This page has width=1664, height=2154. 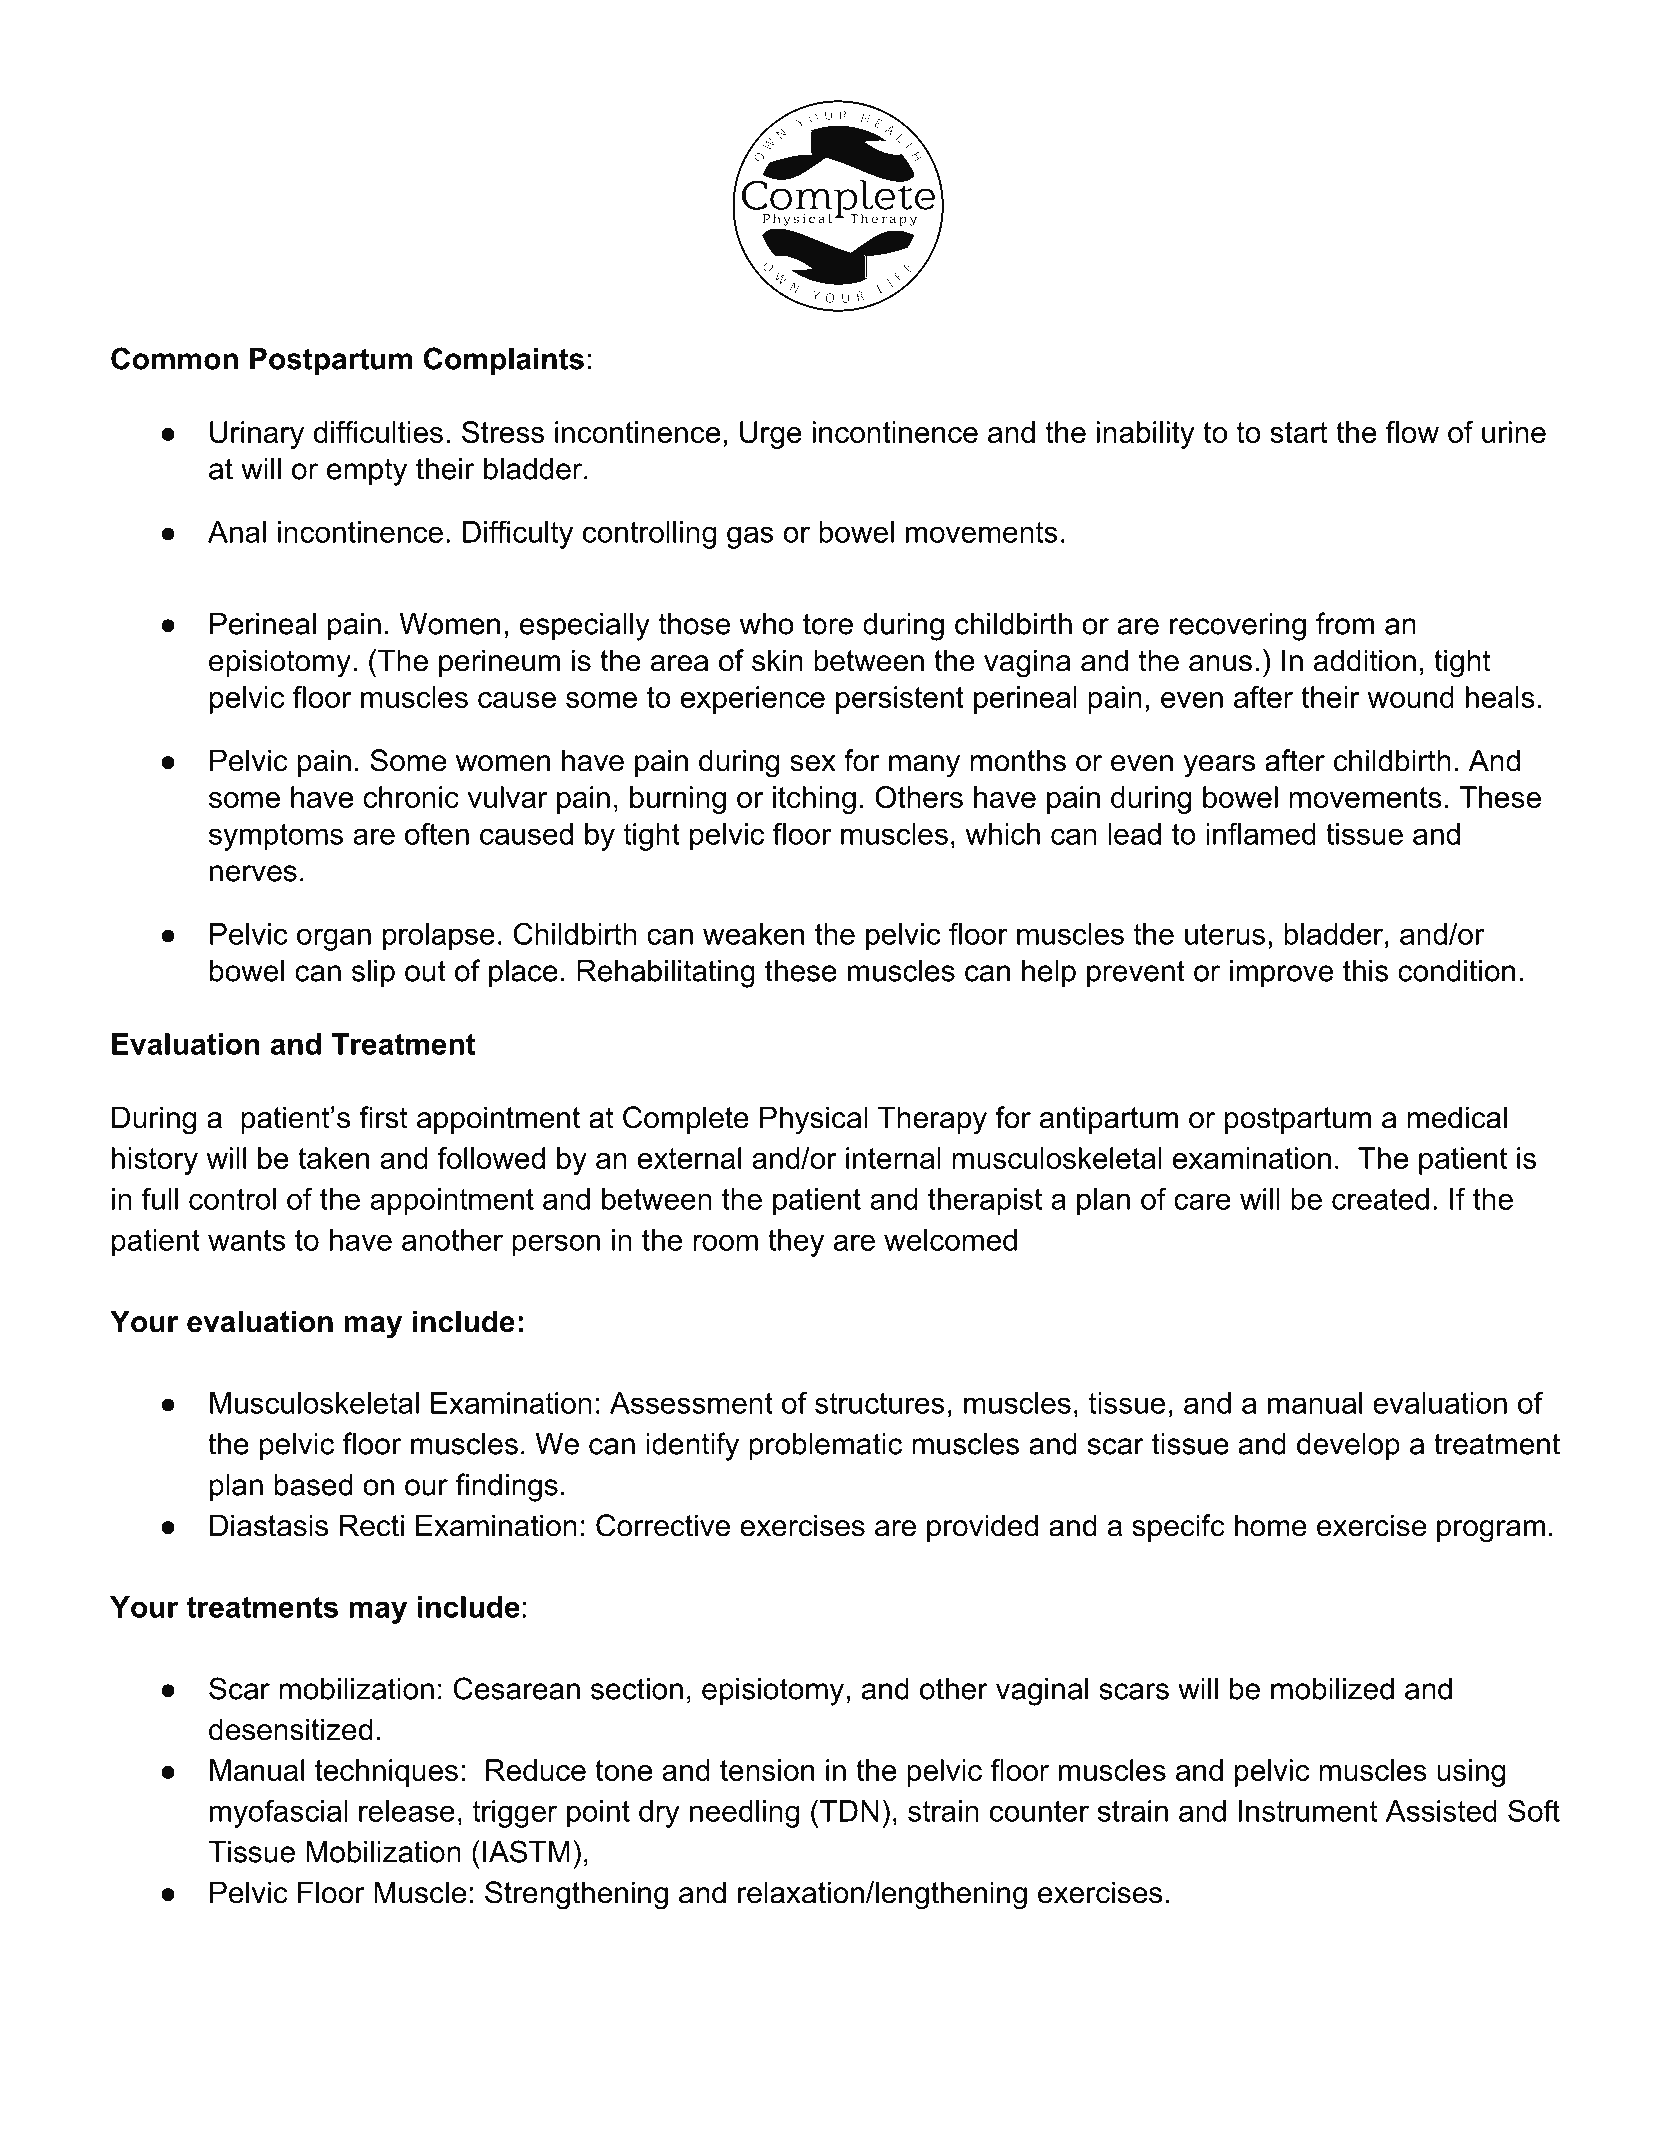 I want to click on myofascial, so click(x=279, y=1814).
